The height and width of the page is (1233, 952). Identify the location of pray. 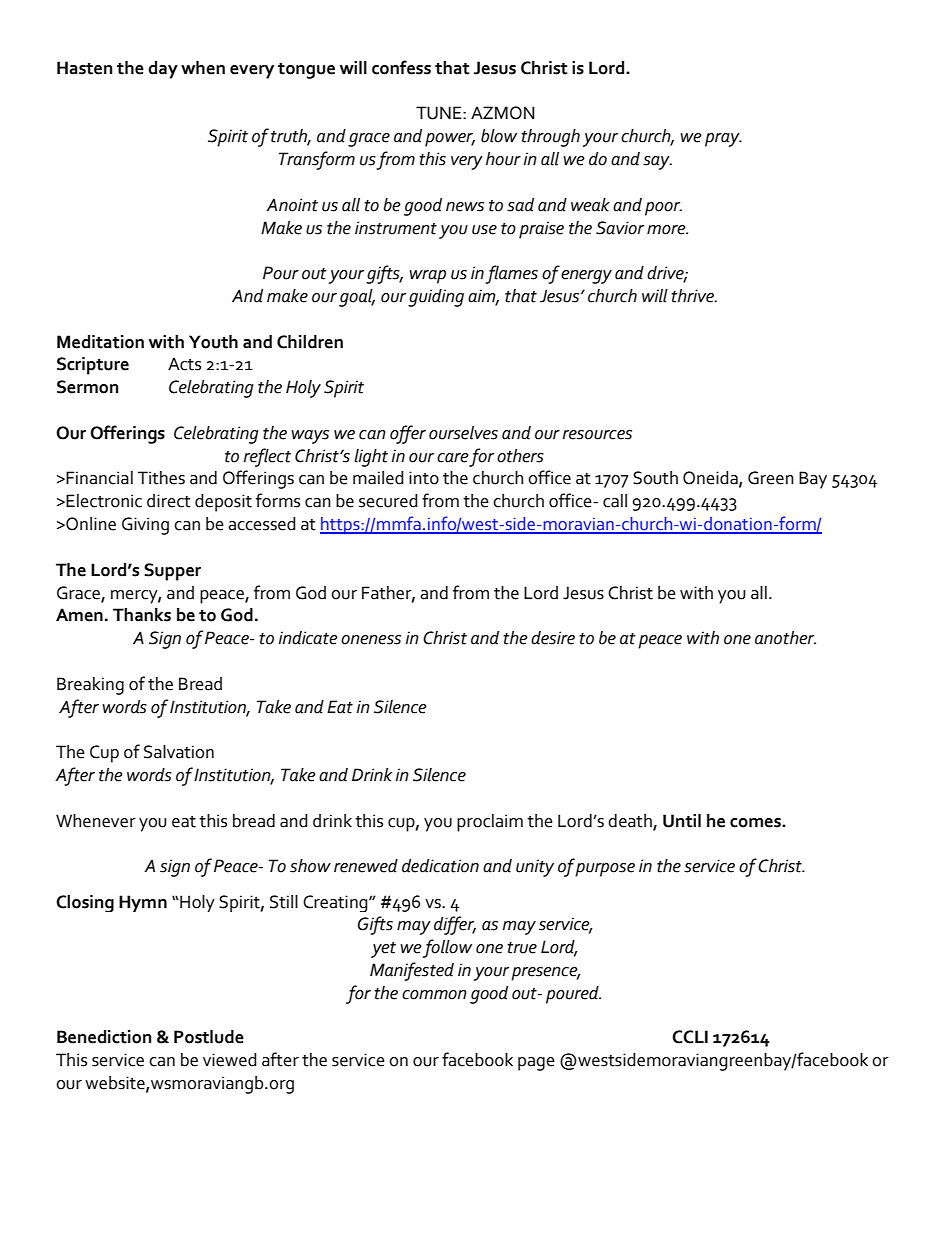
(723, 140).
